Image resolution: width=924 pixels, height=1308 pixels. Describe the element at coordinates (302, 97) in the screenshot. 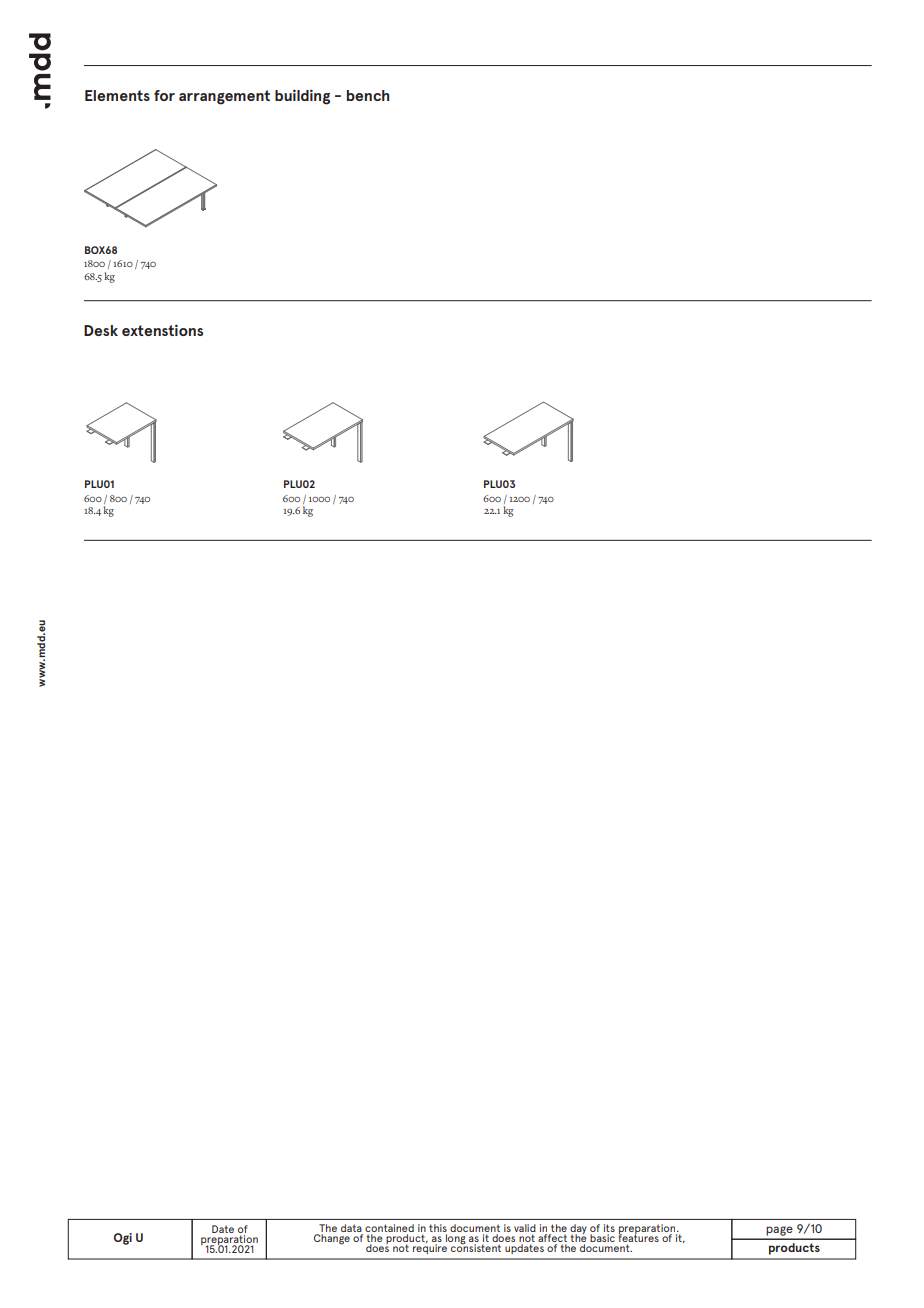

I see `building` at that location.
